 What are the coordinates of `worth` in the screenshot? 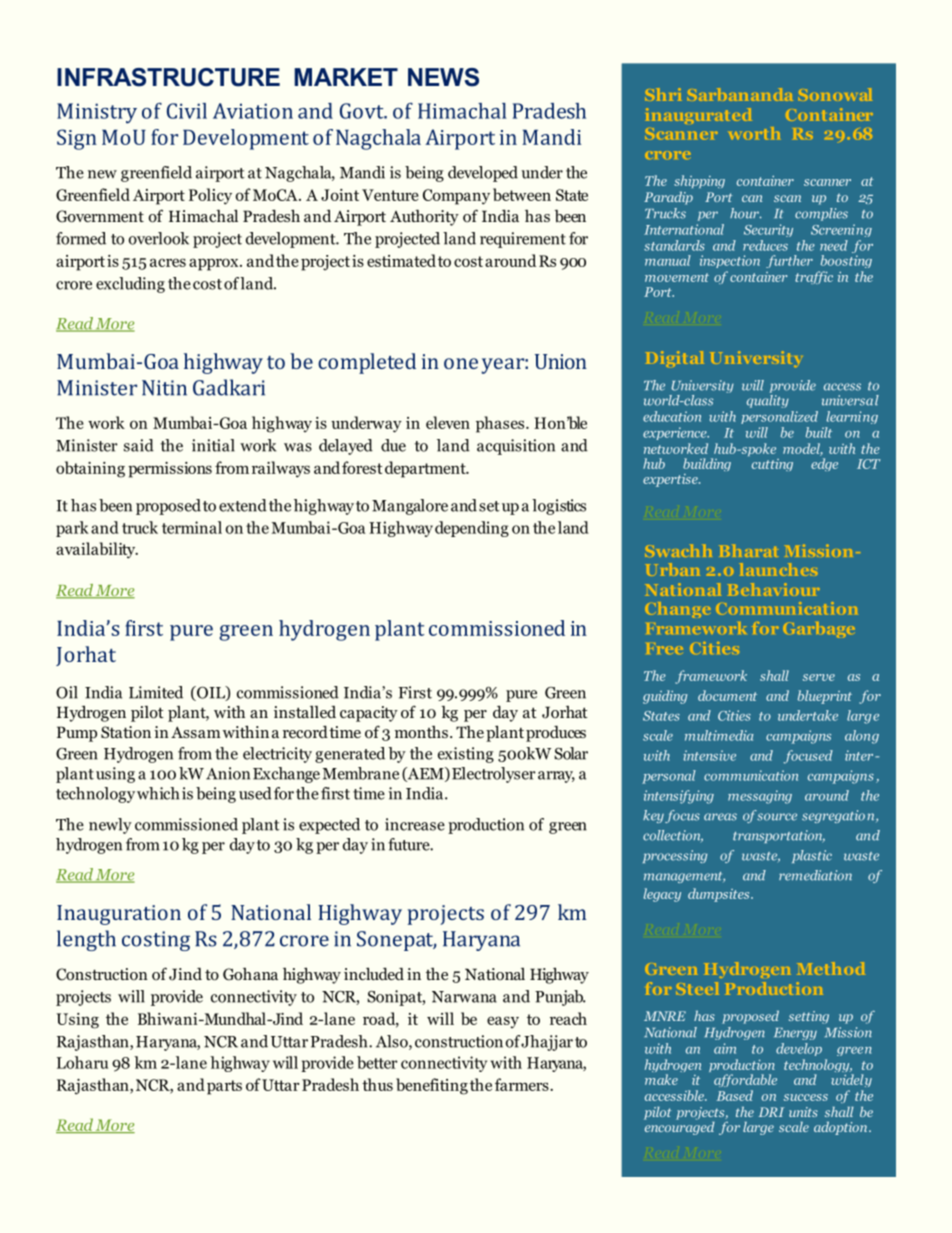 It's located at (754, 133).
